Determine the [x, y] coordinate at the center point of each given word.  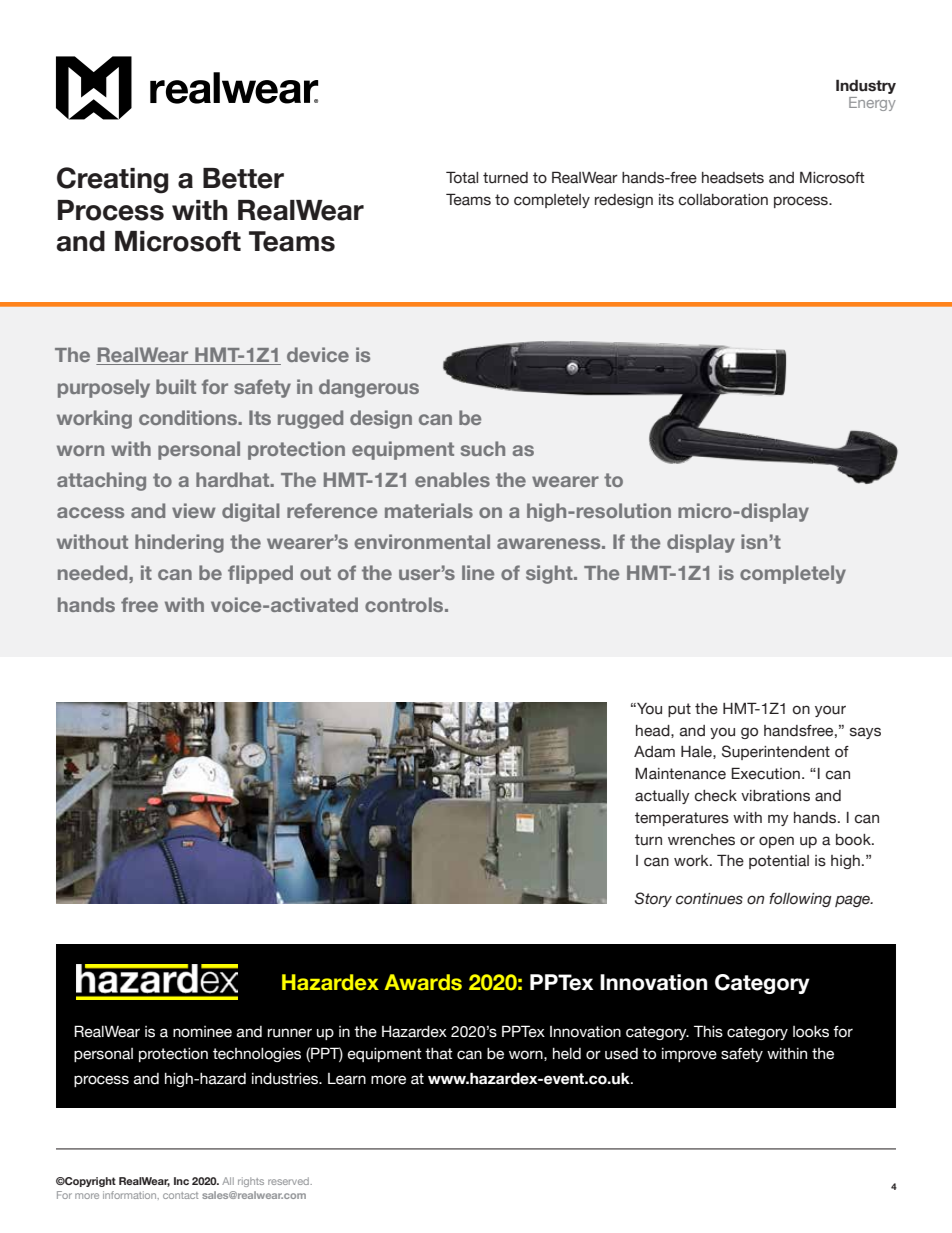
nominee [202, 1032]
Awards [423, 982]
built [176, 386]
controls [405, 604]
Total [462, 177]
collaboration [723, 200]
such [483, 448]
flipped [260, 574]
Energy [872, 104]
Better [243, 178]
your [830, 711]
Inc [181, 1181]
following [800, 900]
